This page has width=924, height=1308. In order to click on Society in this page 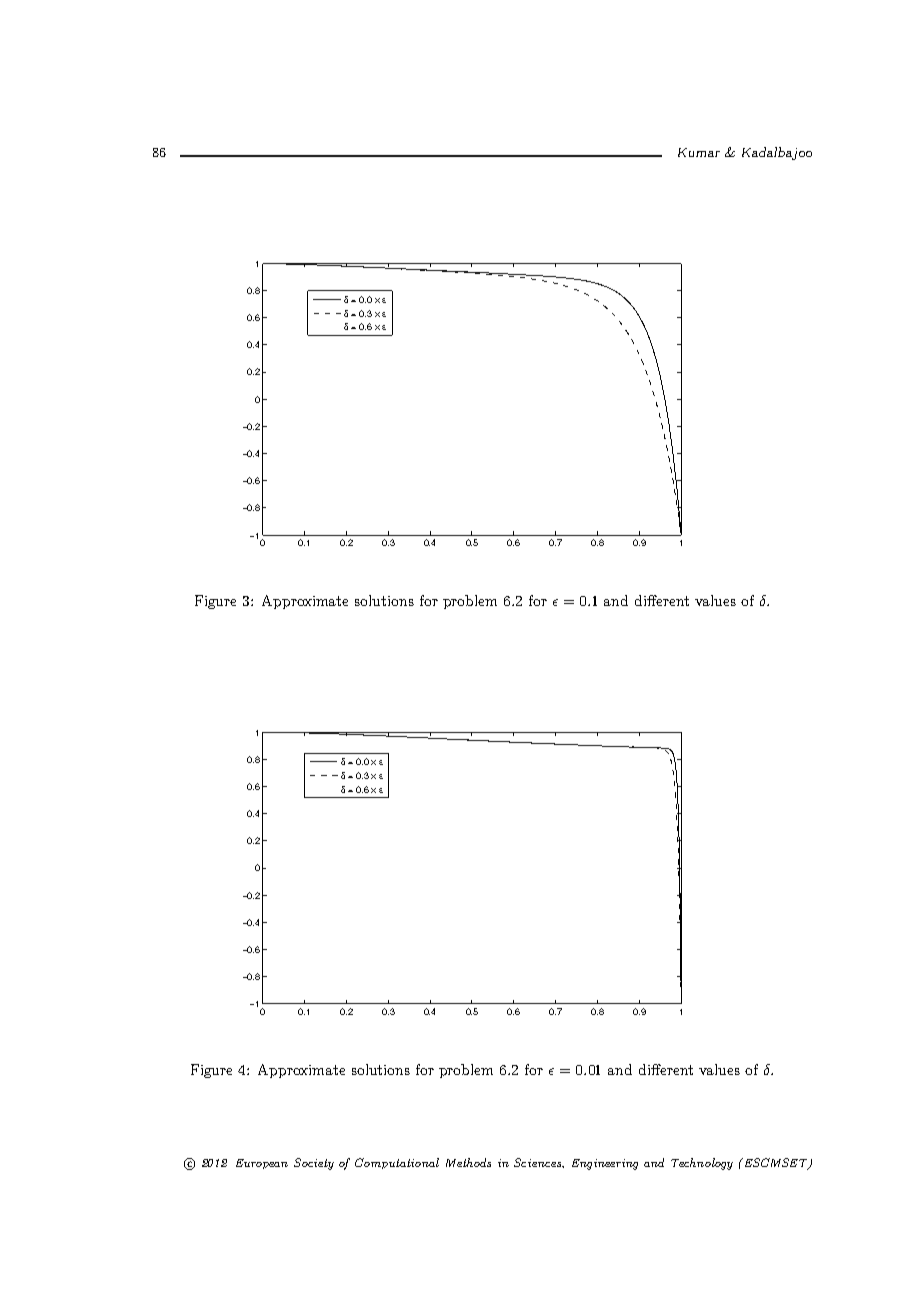, I will do `click(314, 1164)`.
